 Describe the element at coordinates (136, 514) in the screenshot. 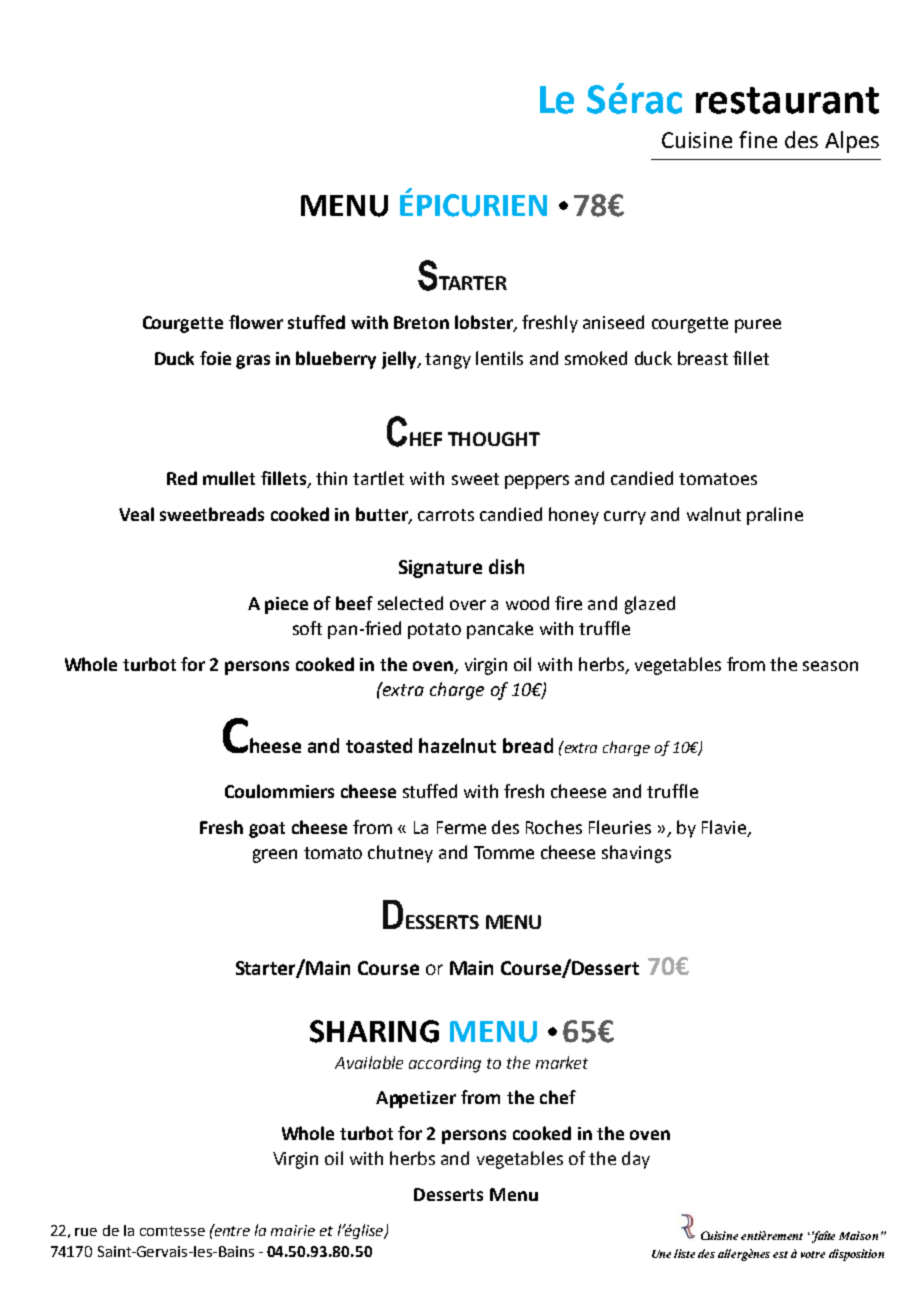

I see `Veal` at that location.
